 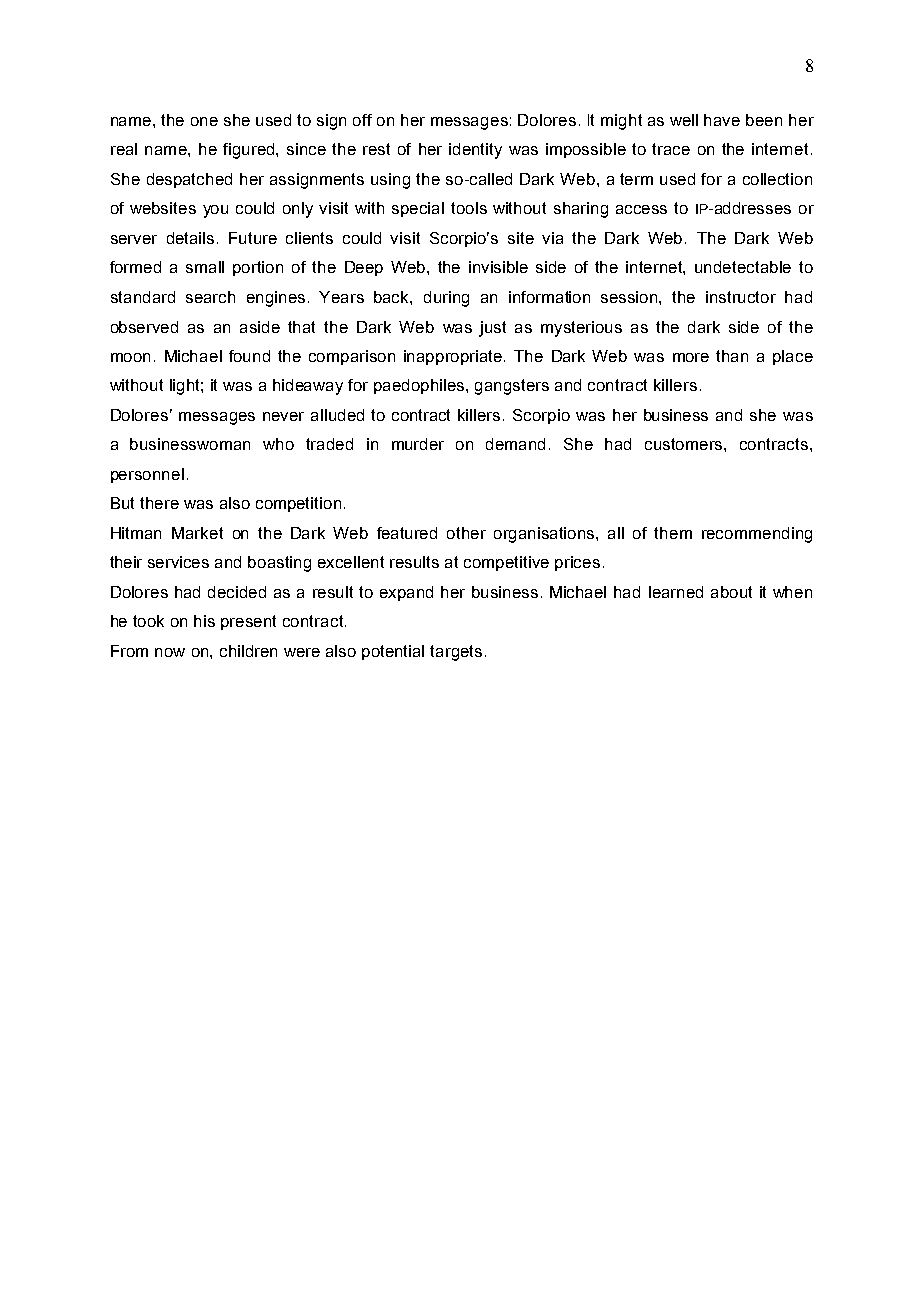 What do you see at coordinates (722, 120) in the screenshot?
I see `have` at bounding box center [722, 120].
